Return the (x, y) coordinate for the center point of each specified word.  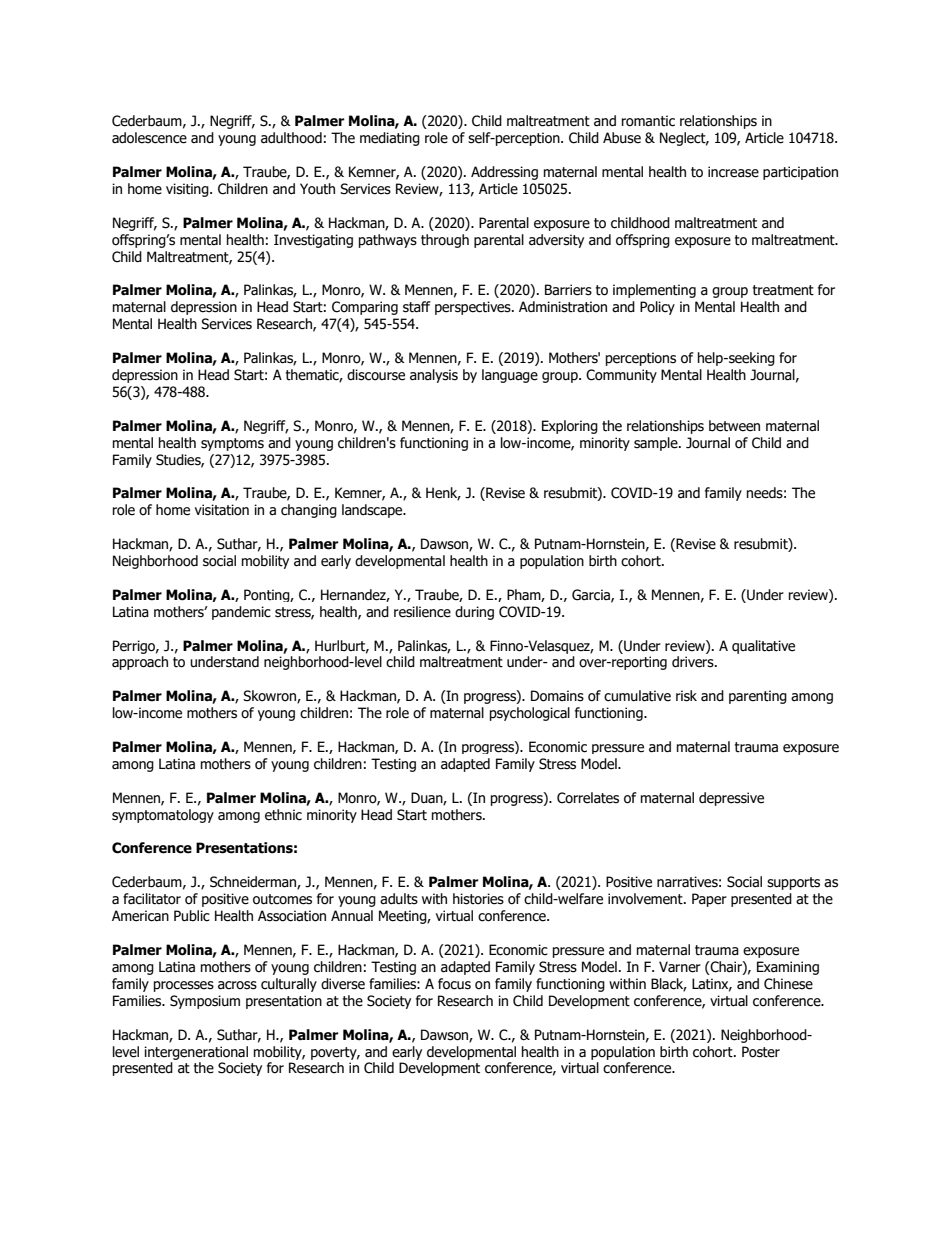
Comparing (365, 308)
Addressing (504, 173)
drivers (694, 662)
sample (657, 444)
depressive (731, 799)
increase (733, 172)
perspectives (474, 308)
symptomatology (163, 816)
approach (140, 663)
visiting (188, 190)
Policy (657, 308)
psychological (530, 714)
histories (478, 899)
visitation (222, 510)
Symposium (205, 1002)
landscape (373, 511)
